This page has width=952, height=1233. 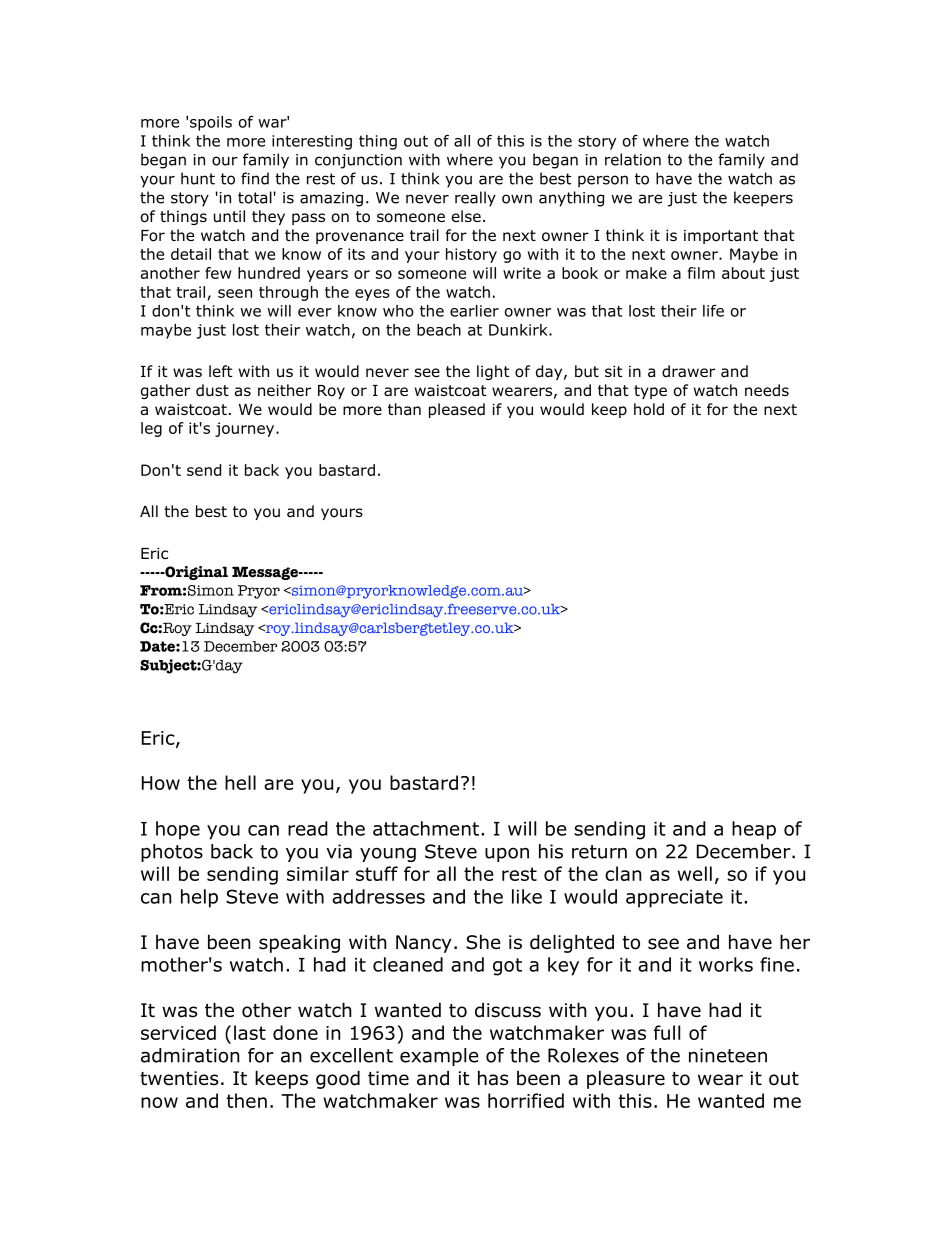 I want to click on beach, so click(x=439, y=330).
